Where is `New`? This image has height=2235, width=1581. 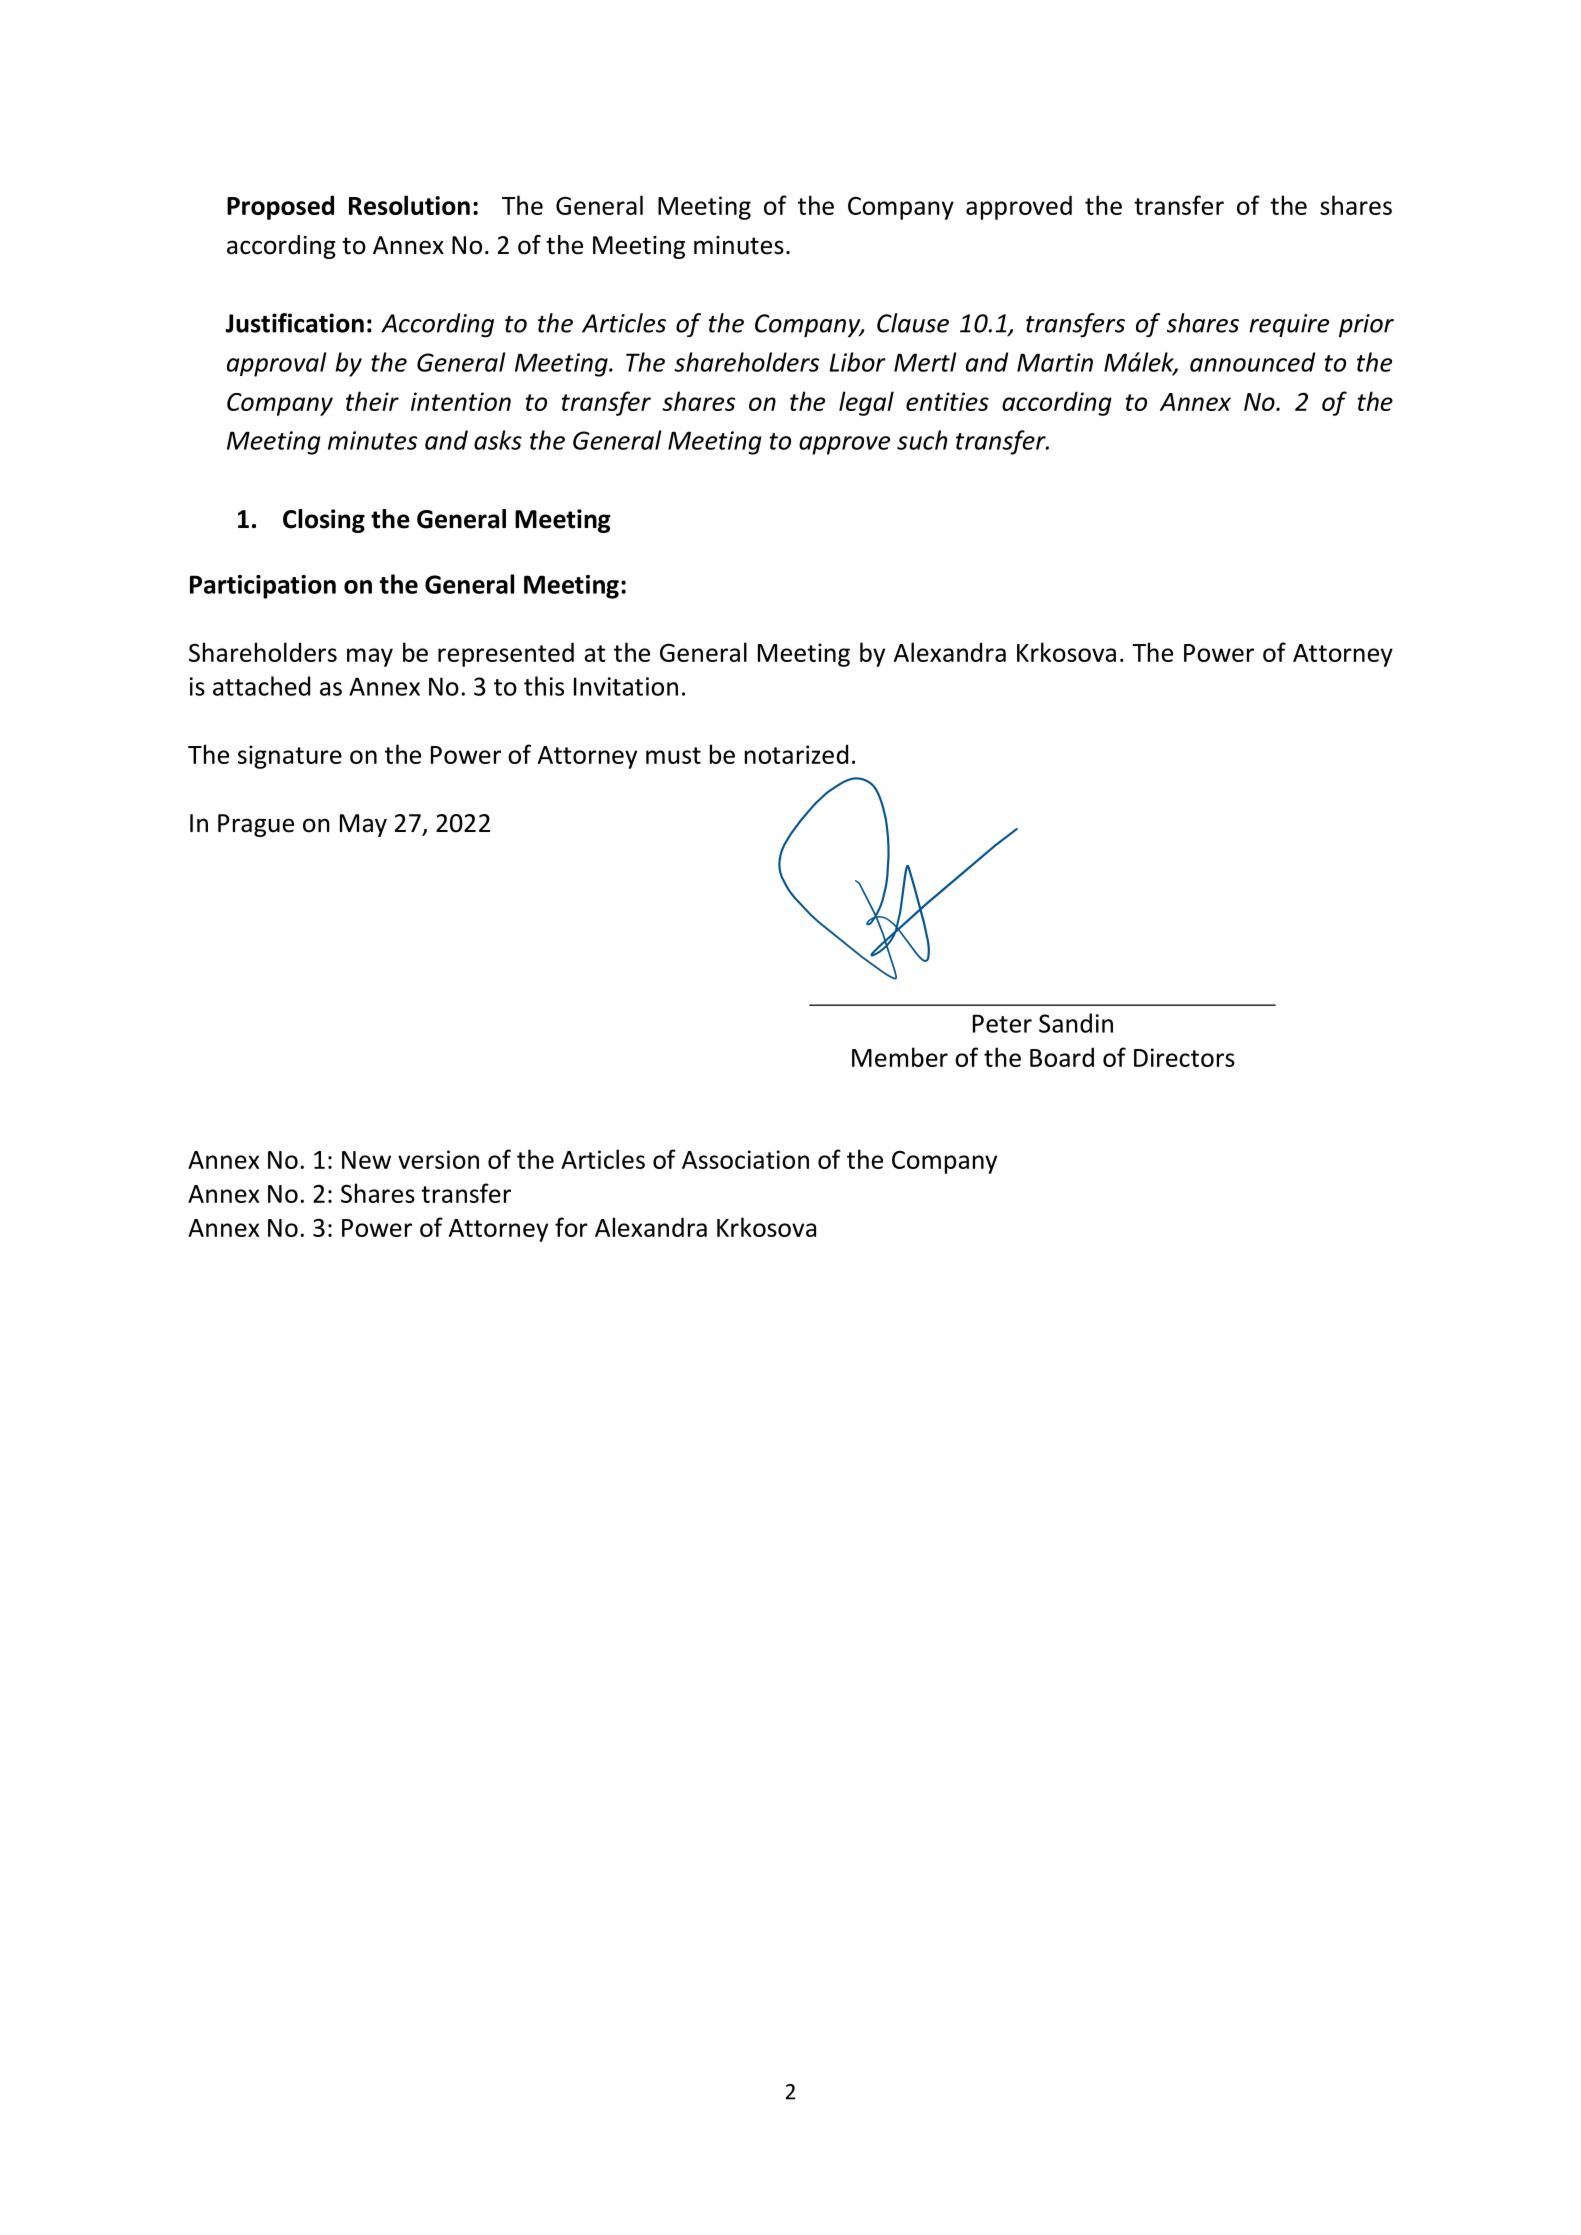
New is located at coordinates (366, 1160).
